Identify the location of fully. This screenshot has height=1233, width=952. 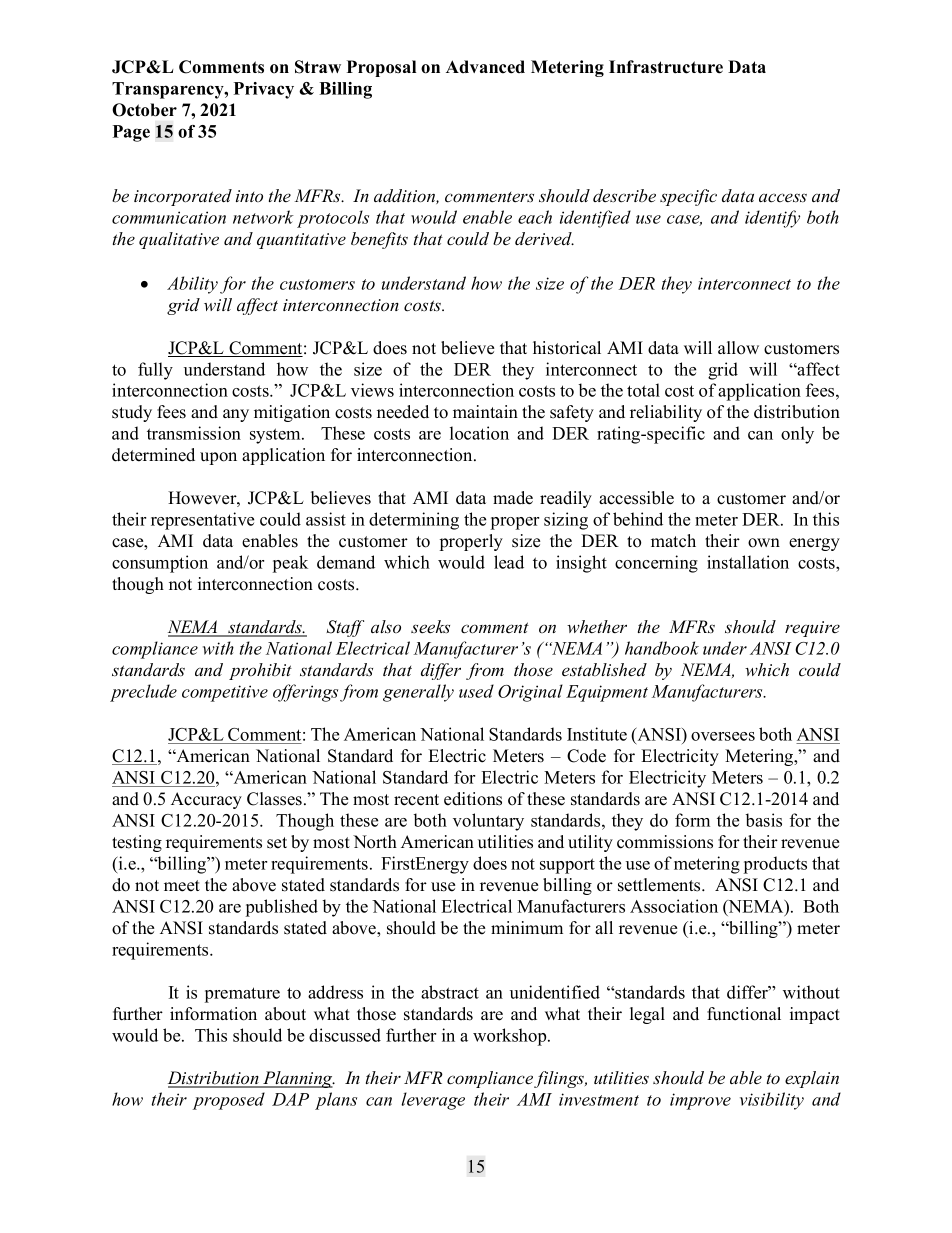
(155, 371).
